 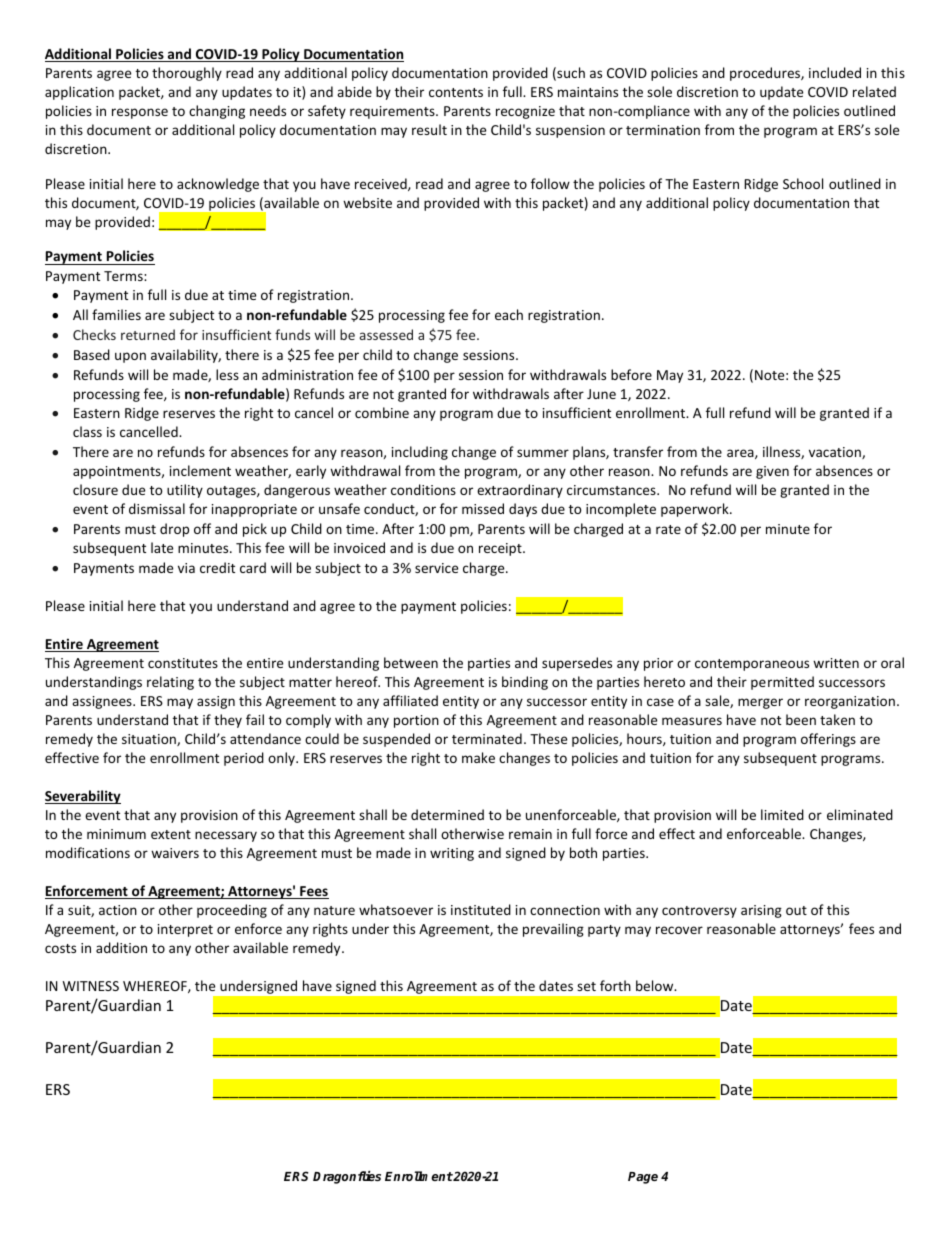 I want to click on included, so click(x=835, y=72).
